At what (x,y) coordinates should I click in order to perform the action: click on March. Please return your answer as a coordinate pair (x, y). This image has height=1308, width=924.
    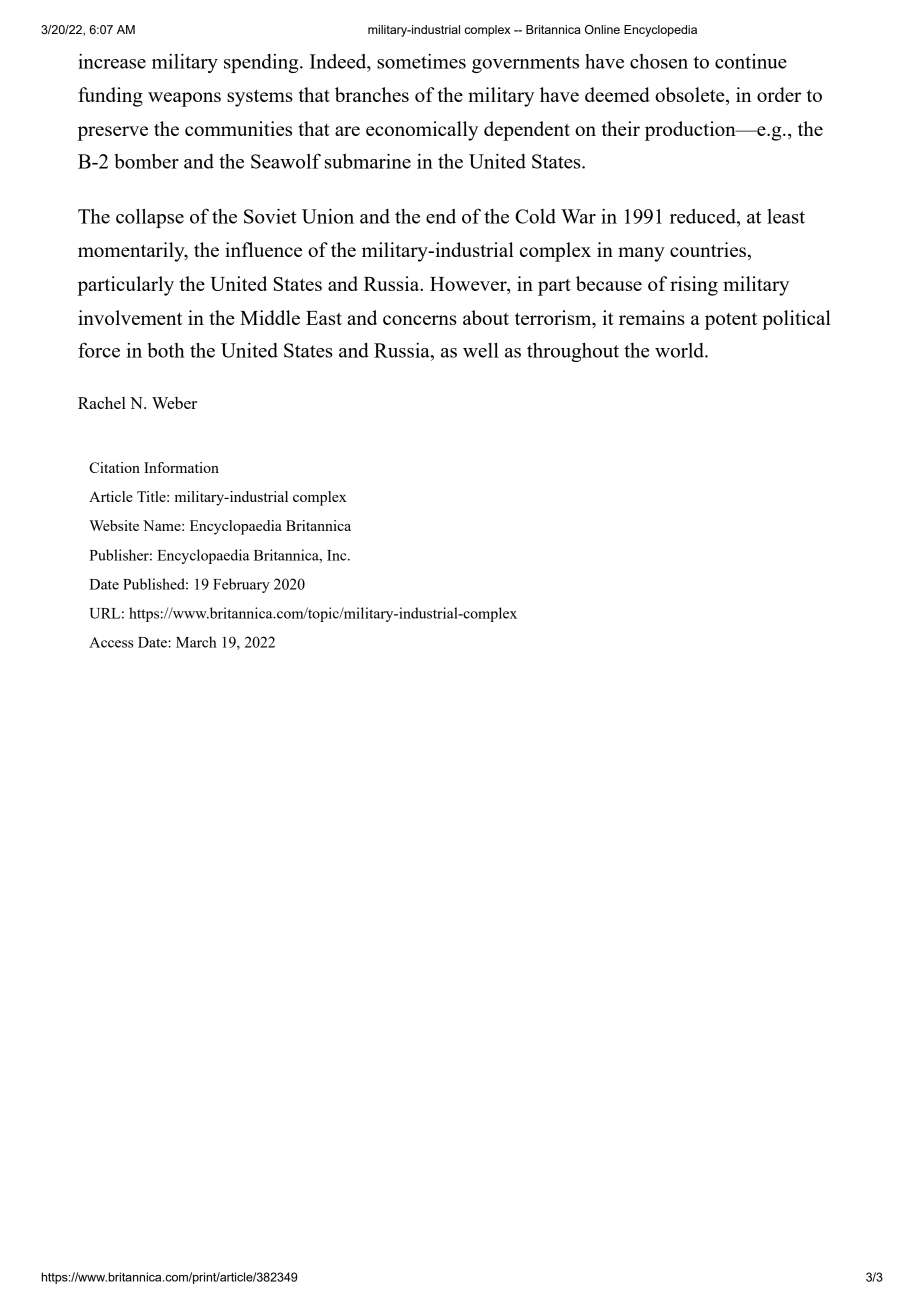
    Looking at the image, I should click on (196, 642).
